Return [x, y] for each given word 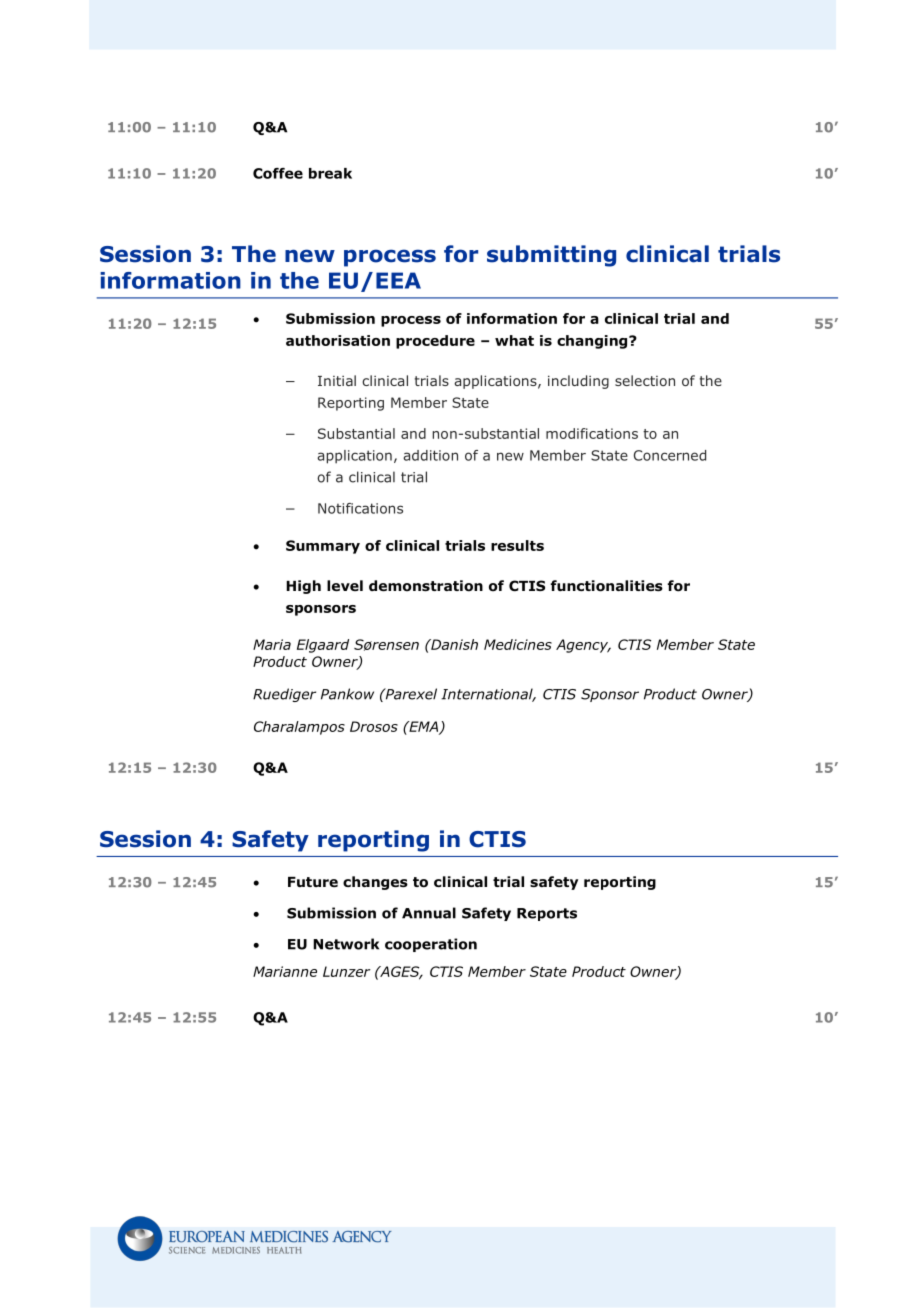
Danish [453, 644]
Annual [429, 913]
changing [593, 342]
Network [346, 944]
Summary [323, 547]
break [330, 173]
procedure [435, 342]
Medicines [518, 644]
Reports [547, 914]
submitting [551, 256]
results [517, 545]
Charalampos [299, 728]
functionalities [606, 586]
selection [645, 380]
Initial [337, 380]
